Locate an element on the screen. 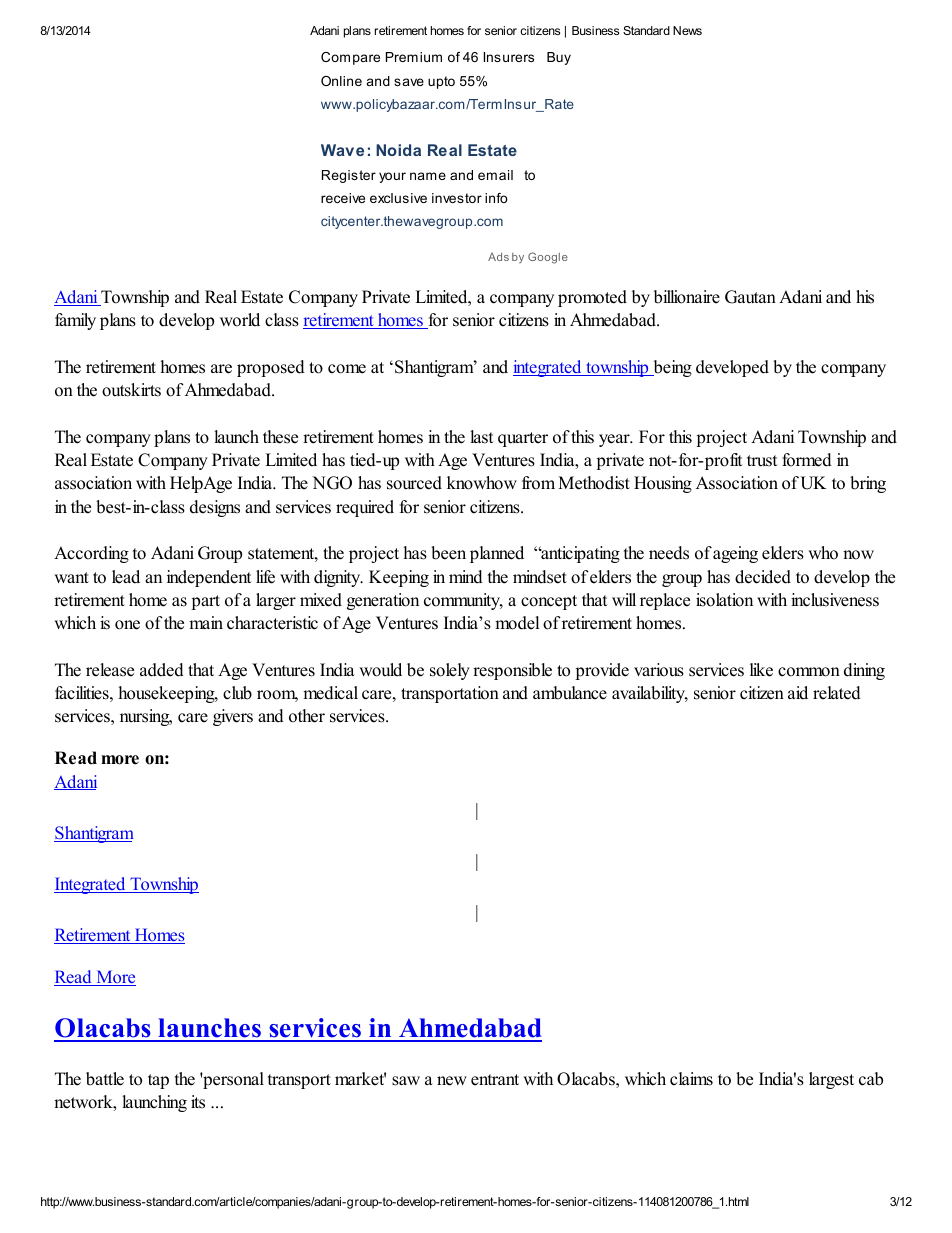 This screenshot has width=952, height=1233. Online is located at coordinates (341, 81).
